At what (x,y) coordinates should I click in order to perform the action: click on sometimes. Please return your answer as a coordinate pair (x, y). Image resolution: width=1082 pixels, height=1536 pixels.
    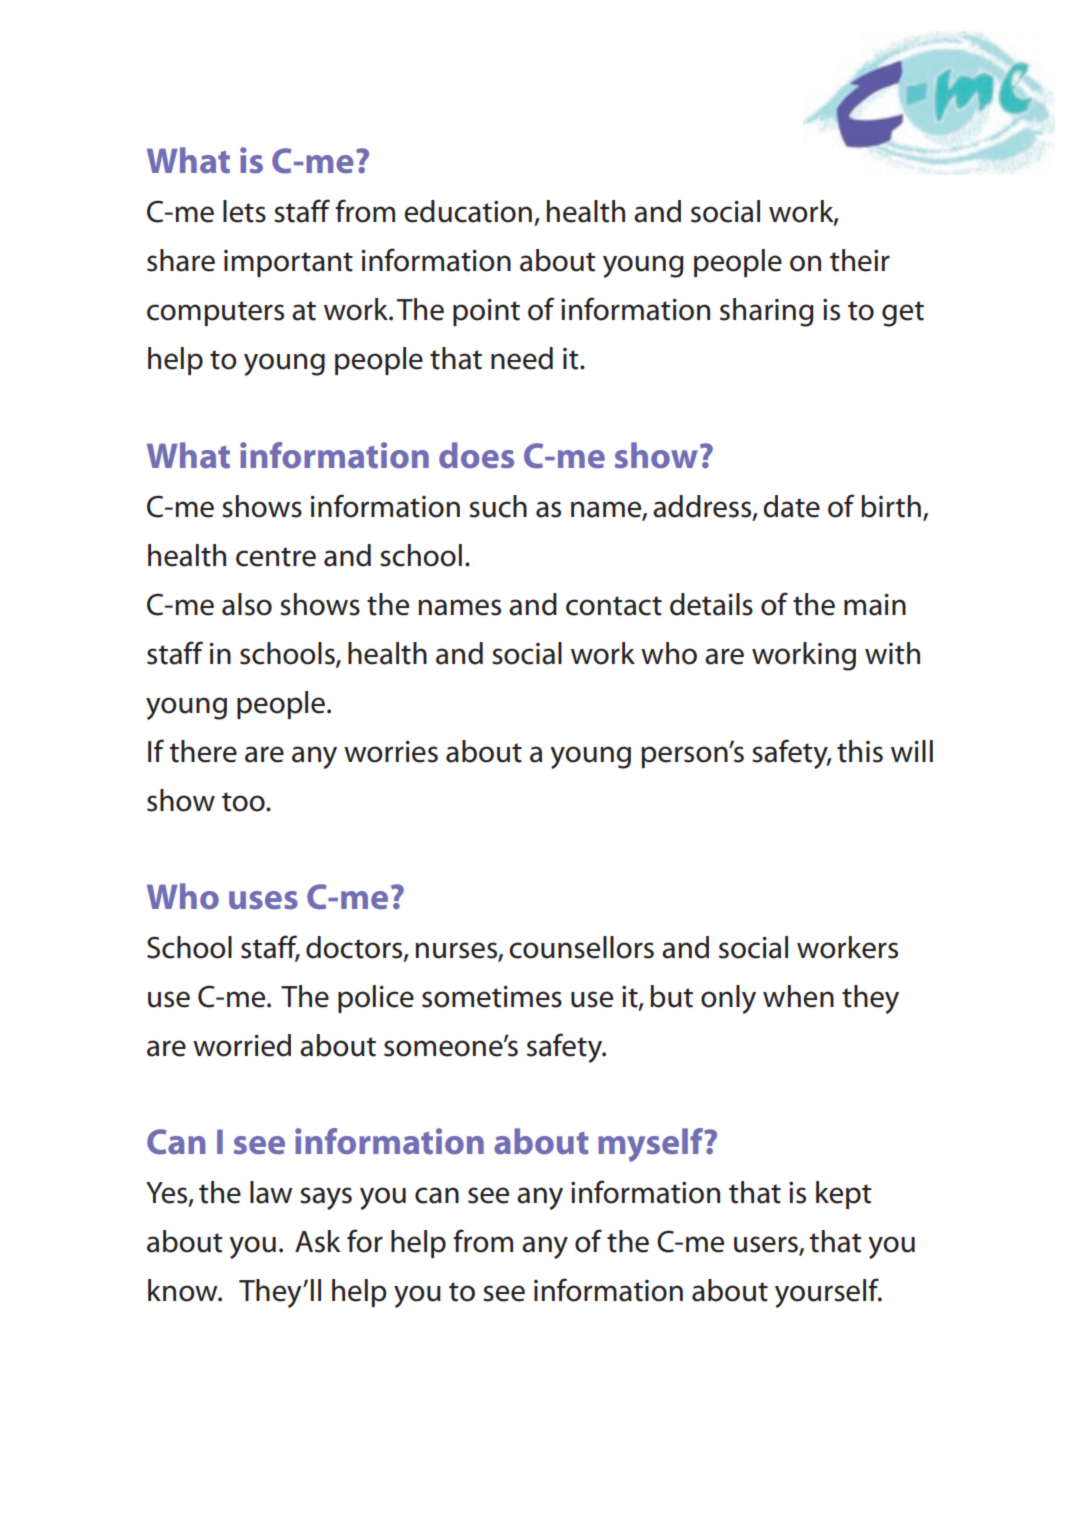
    Looking at the image, I should click on (492, 997).
